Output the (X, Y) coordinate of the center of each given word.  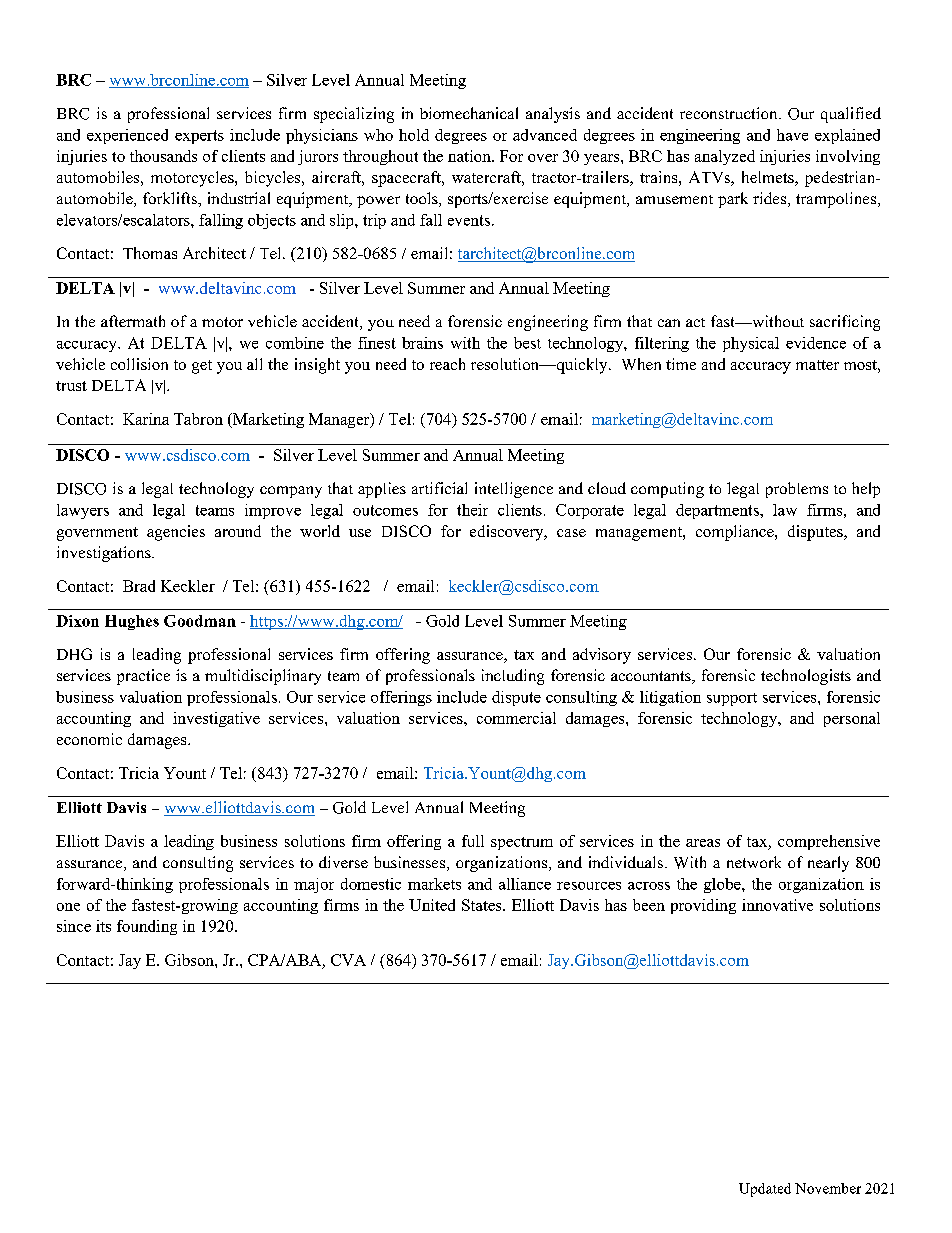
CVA (348, 960)
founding (147, 927)
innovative (777, 905)
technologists (806, 677)
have (792, 135)
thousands (163, 156)
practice (143, 677)
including (513, 677)
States (483, 905)
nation (470, 156)
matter (817, 365)
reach (447, 364)
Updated (765, 1190)
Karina (146, 419)
